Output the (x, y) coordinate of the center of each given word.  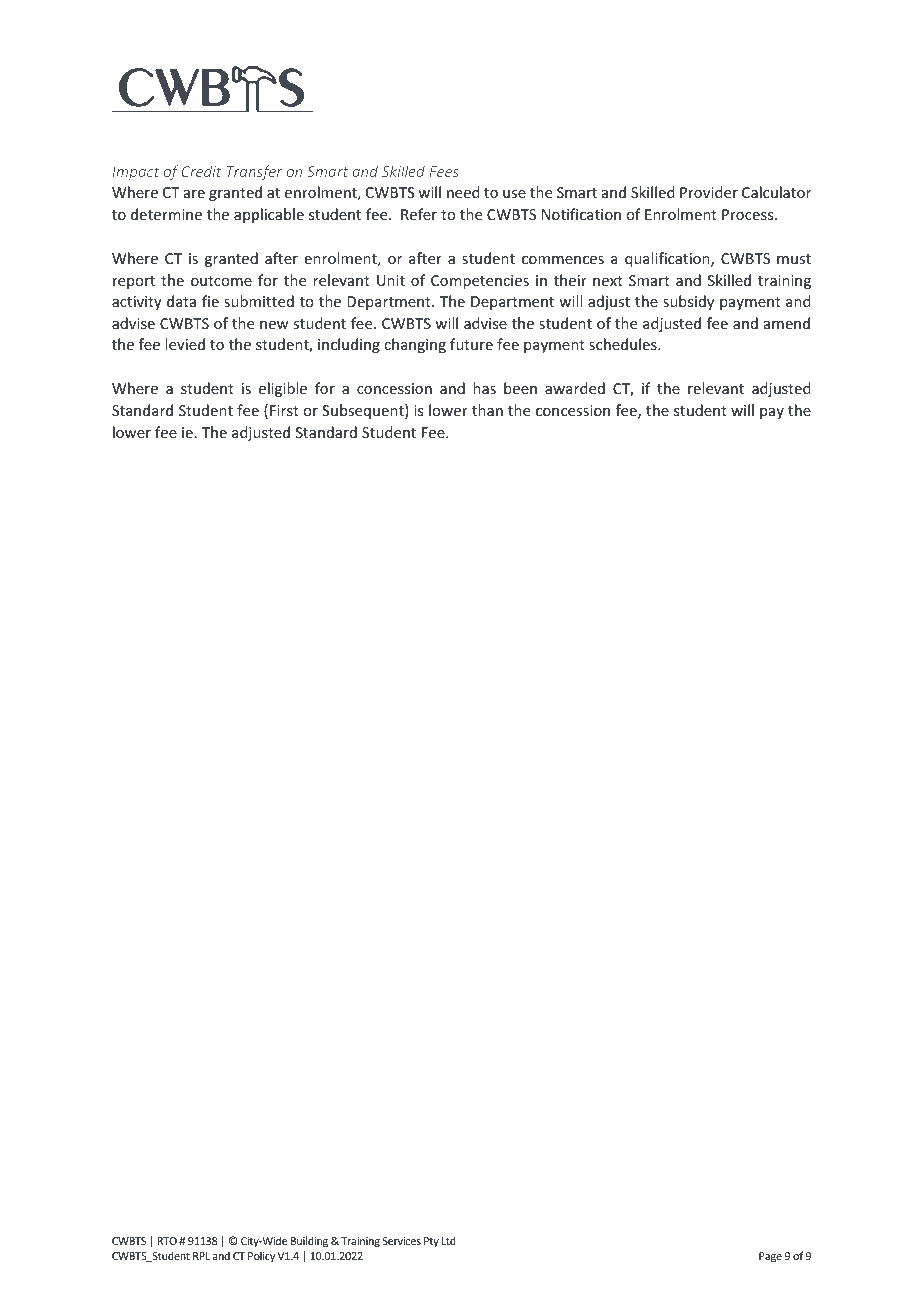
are (194, 194)
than (487, 410)
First (284, 410)
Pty (431, 1242)
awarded (575, 388)
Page (770, 1257)
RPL (201, 1256)
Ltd (449, 1240)
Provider (709, 192)
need (463, 192)
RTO (167, 1241)
